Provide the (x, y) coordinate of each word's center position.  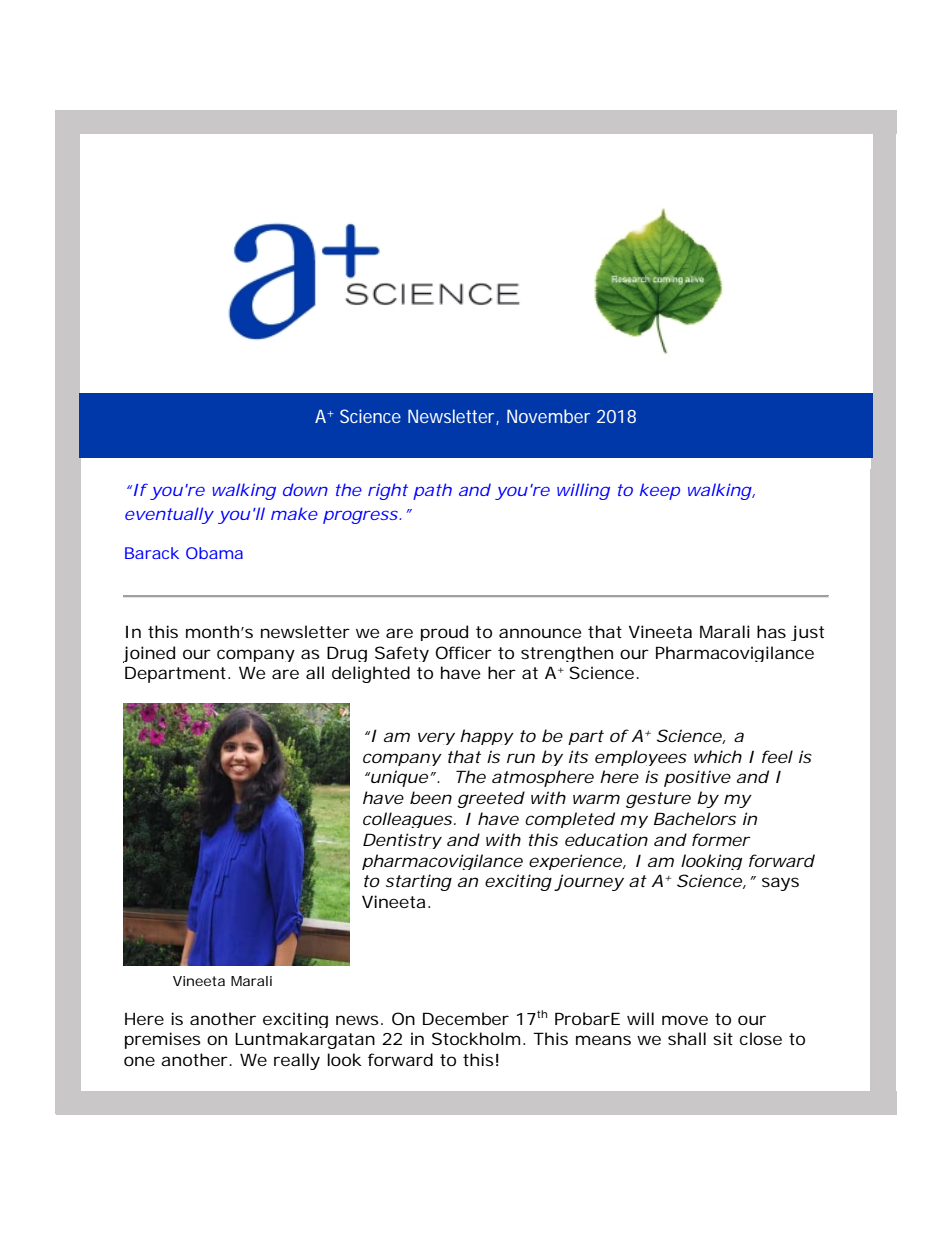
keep (660, 491)
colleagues (407, 820)
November (548, 416)
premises (163, 1040)
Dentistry (402, 841)
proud (444, 633)
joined (149, 654)
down (305, 489)
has (771, 631)
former (721, 839)
